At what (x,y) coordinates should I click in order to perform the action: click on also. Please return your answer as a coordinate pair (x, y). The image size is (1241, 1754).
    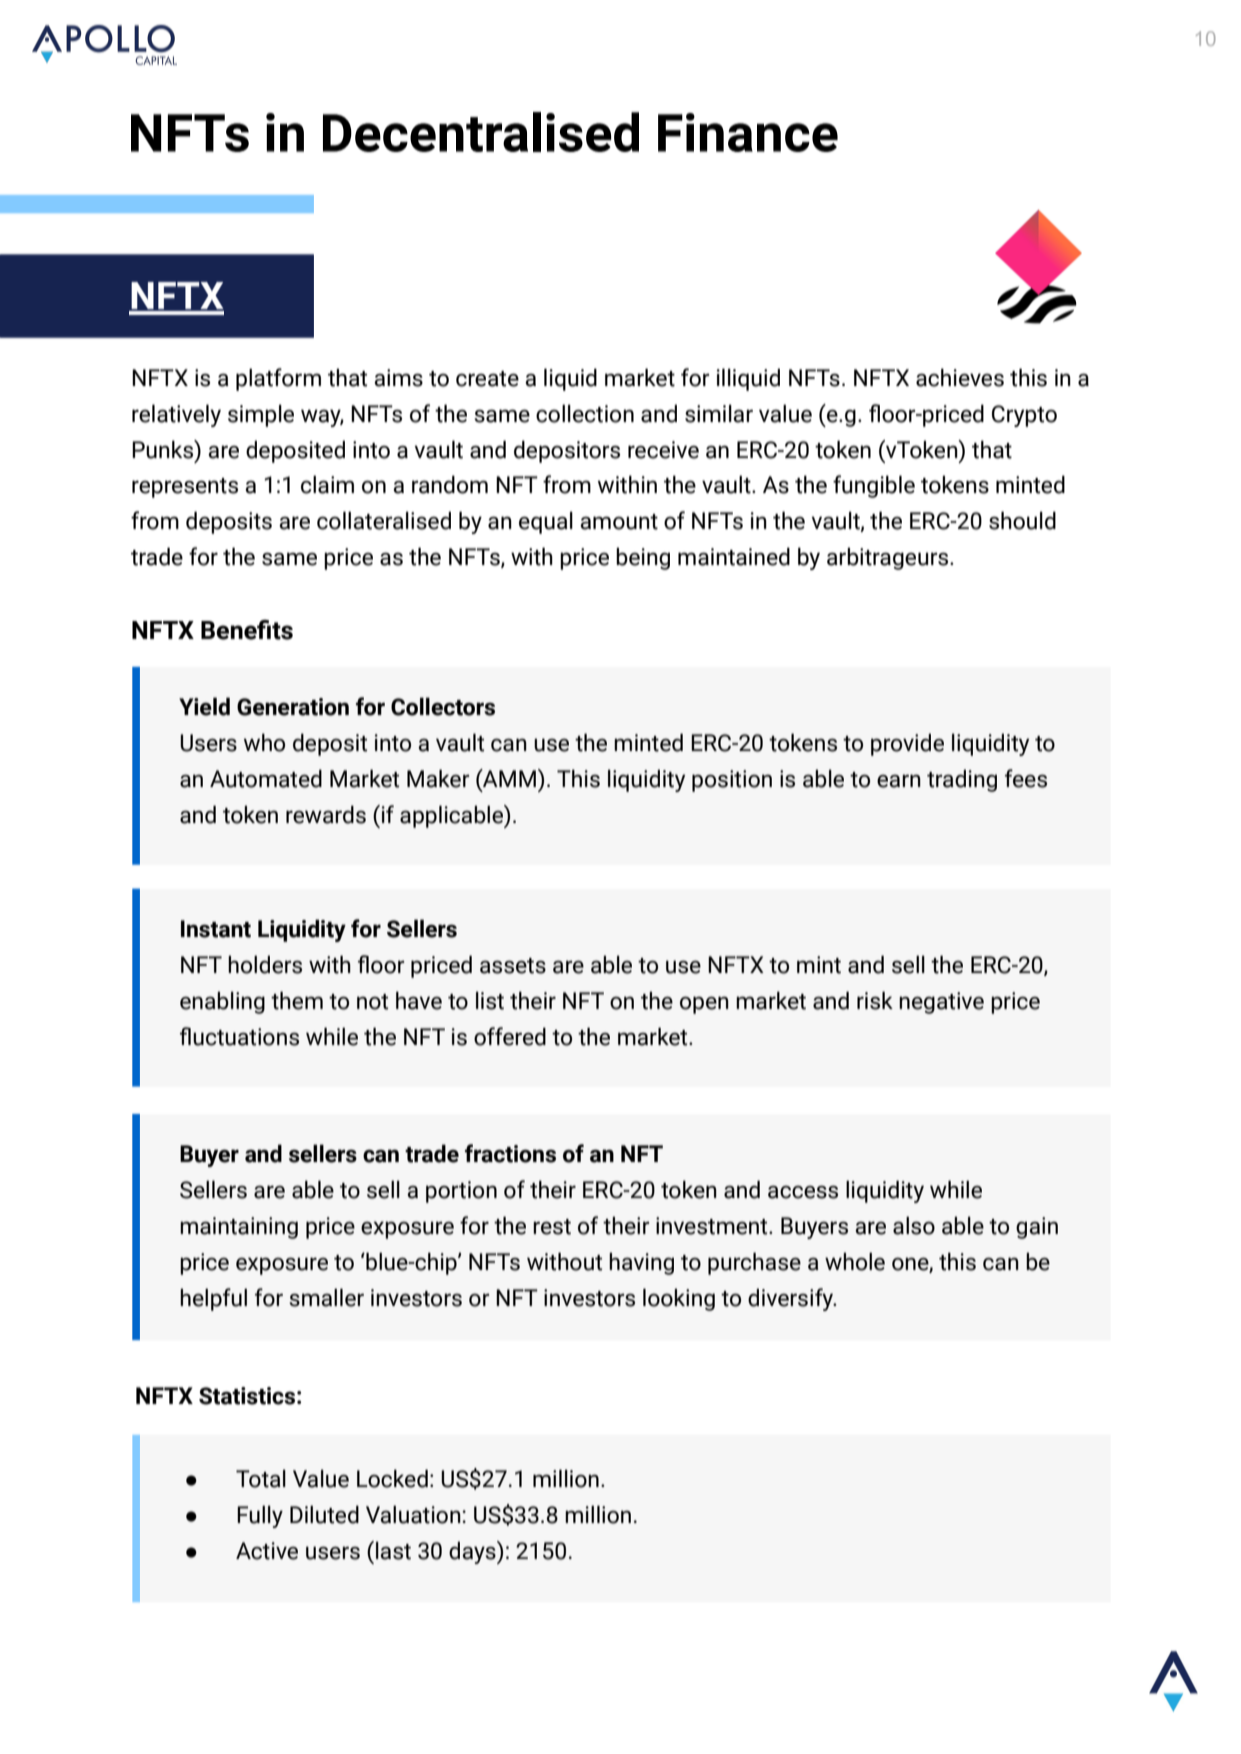
    Looking at the image, I should click on (914, 1225).
